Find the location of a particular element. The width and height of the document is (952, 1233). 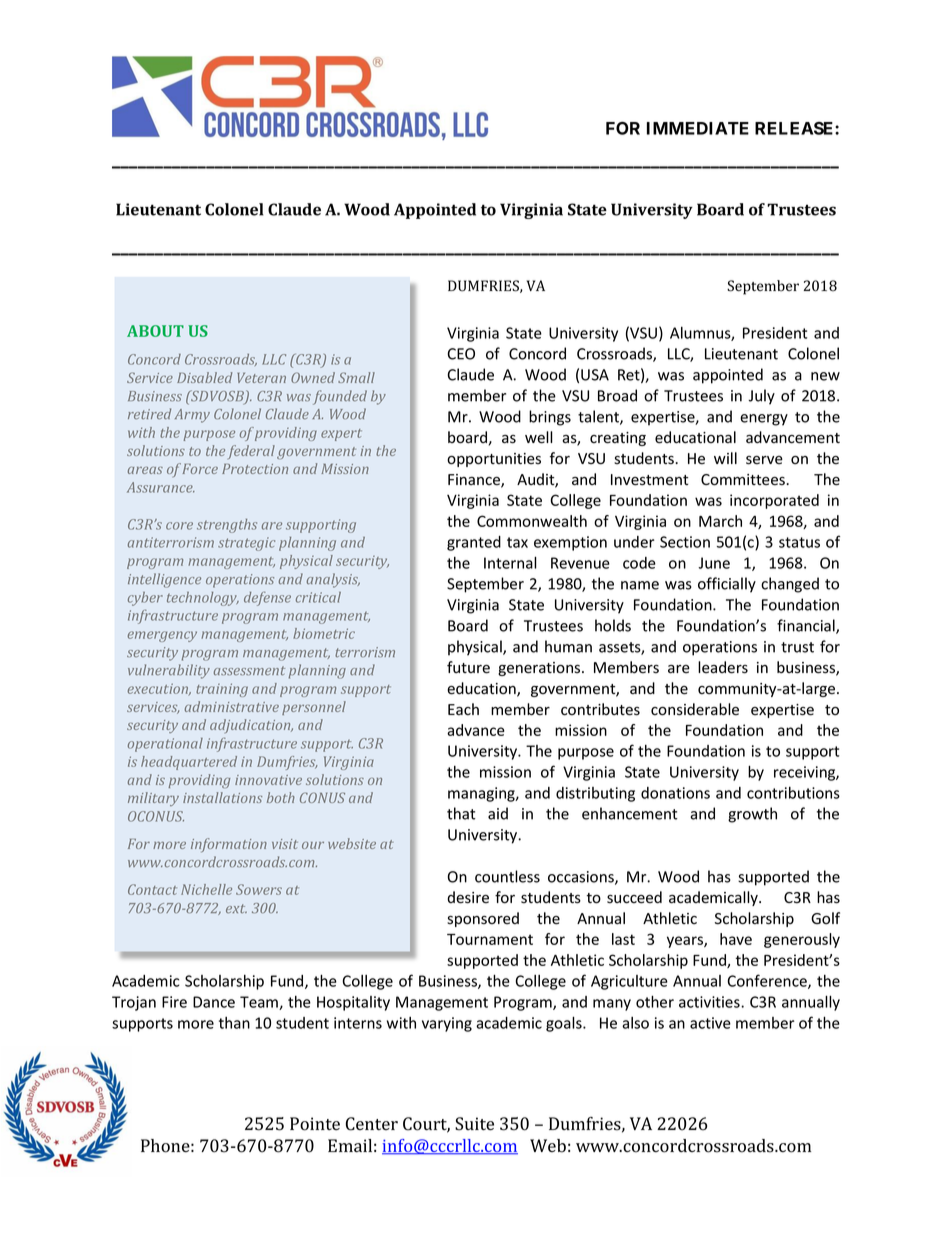

that is located at coordinates (461, 813).
